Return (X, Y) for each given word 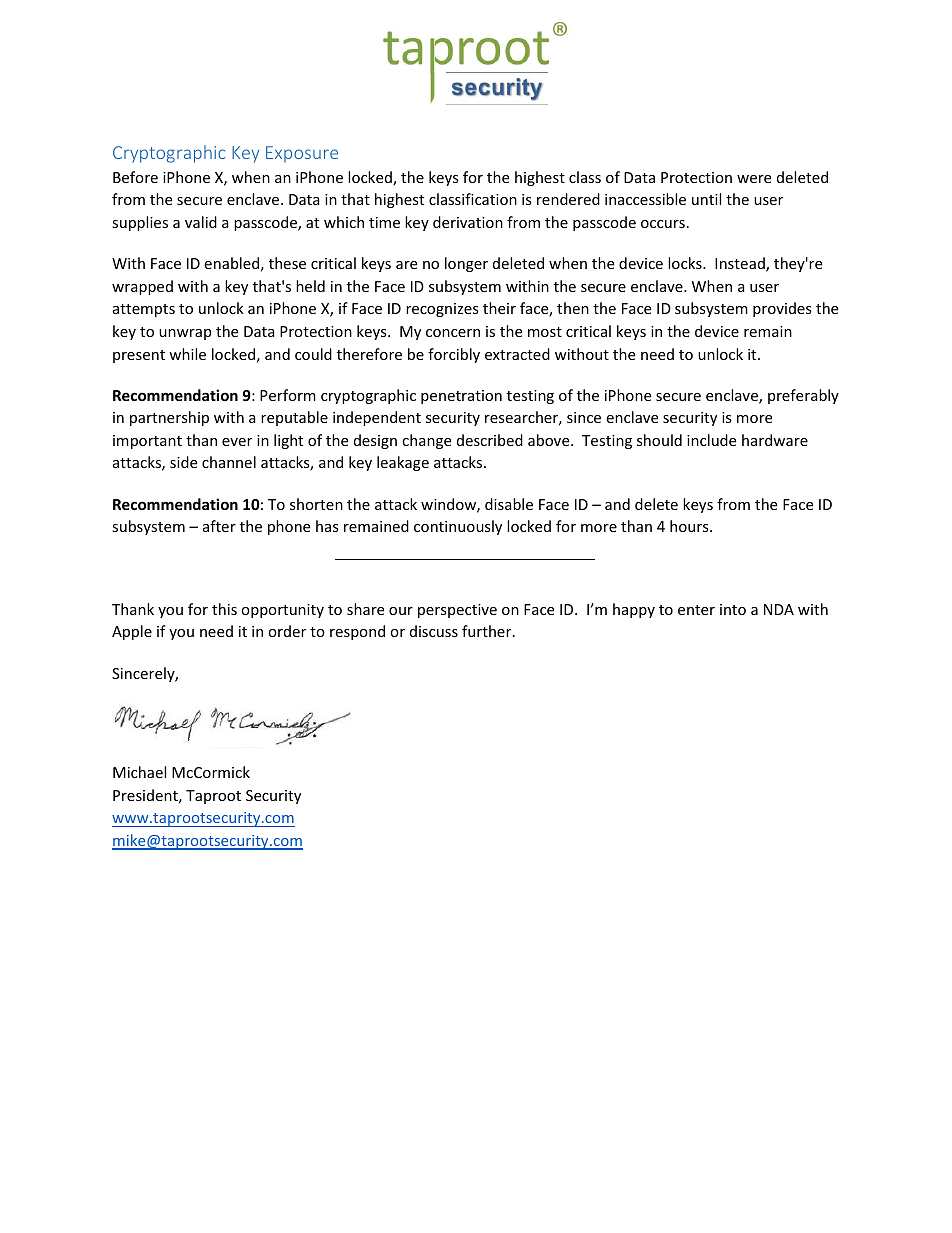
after (219, 526)
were (754, 179)
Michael (139, 772)
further (488, 631)
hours (690, 526)
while (187, 354)
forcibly (454, 355)
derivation (468, 222)
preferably (803, 396)
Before (135, 177)
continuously (458, 527)
